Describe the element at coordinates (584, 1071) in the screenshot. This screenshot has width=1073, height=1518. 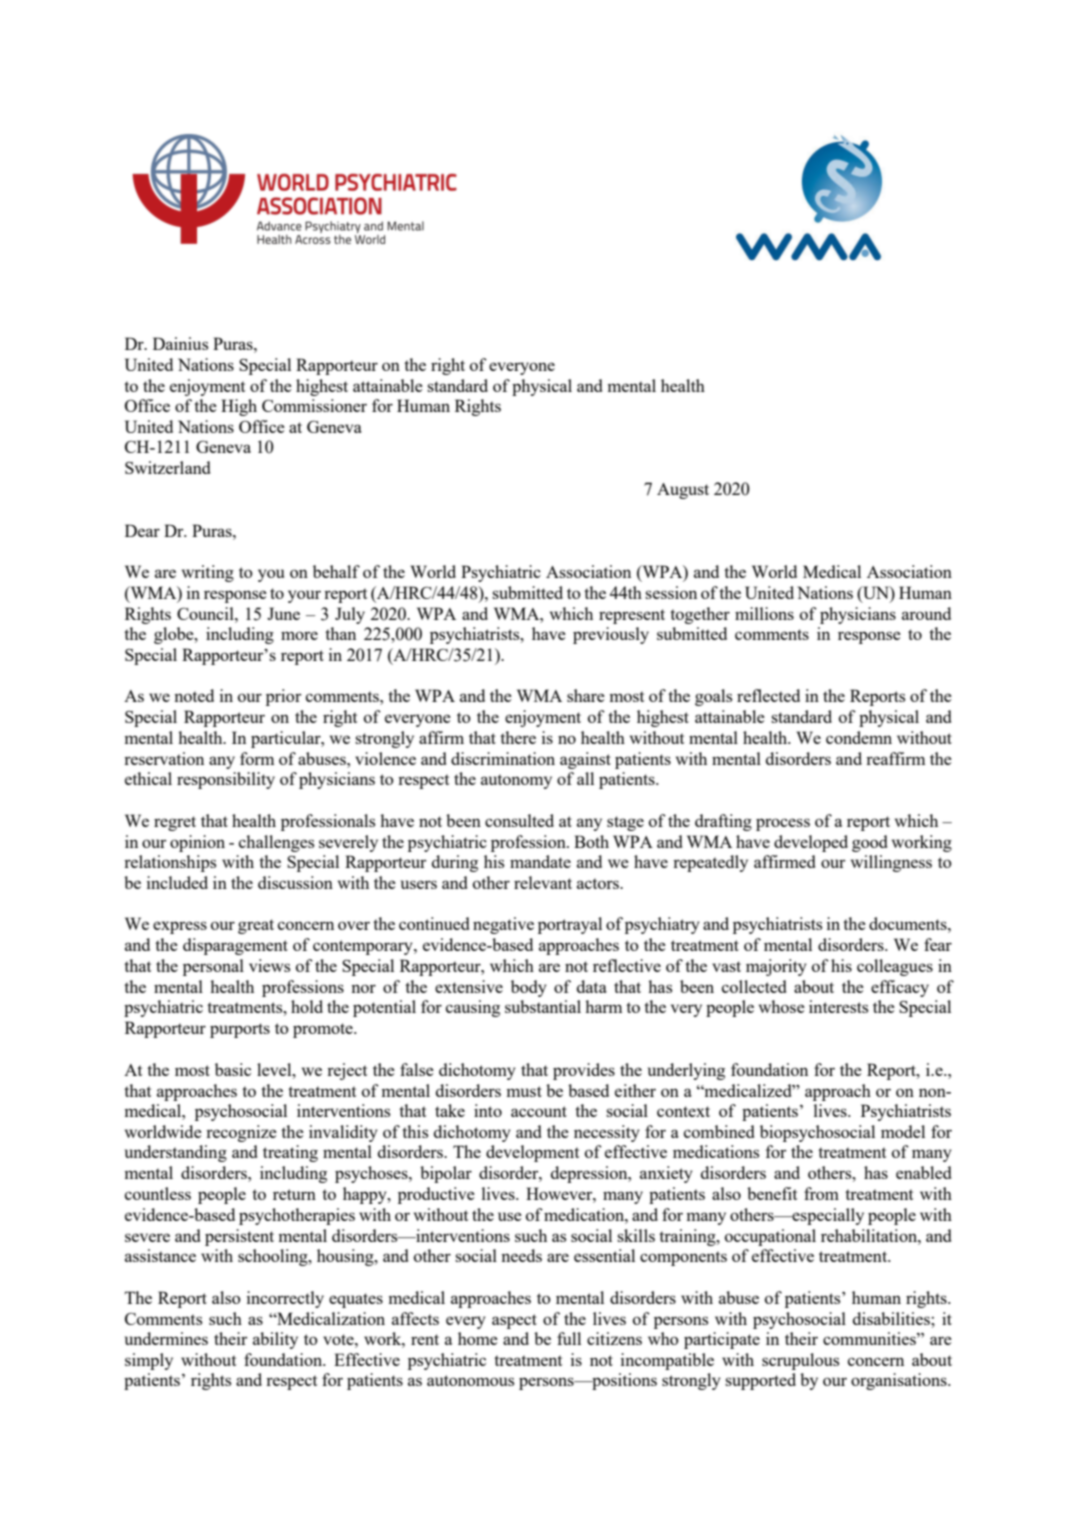
I see `provides` at that location.
